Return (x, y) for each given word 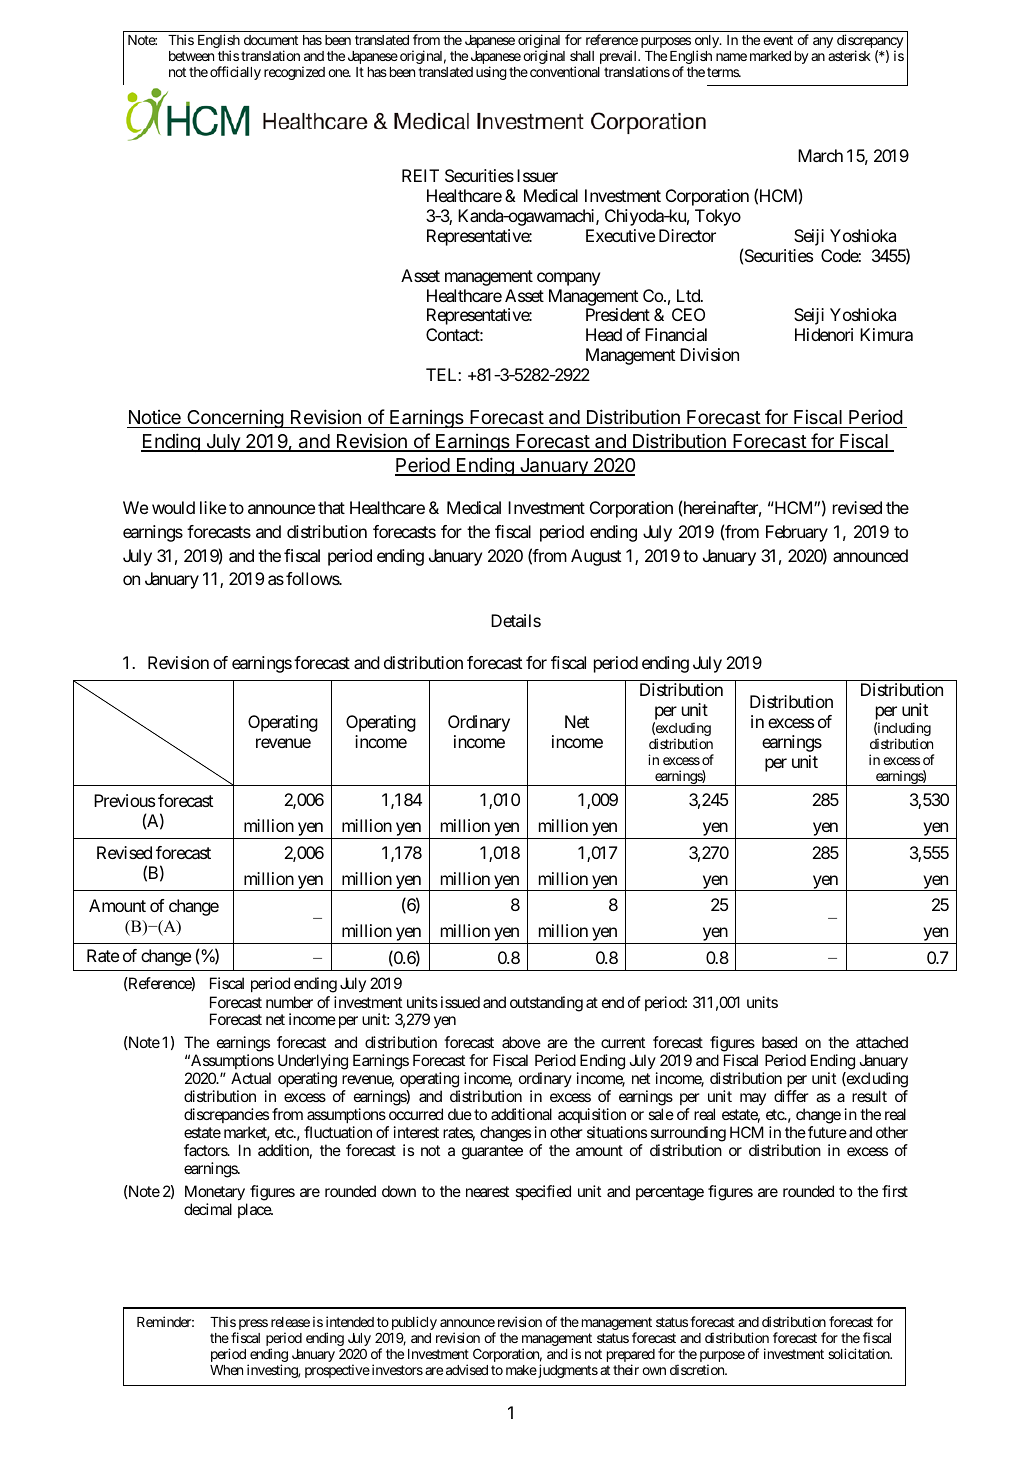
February (797, 533)
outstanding (546, 1004)
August (596, 557)
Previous (124, 800)
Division (709, 354)
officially (235, 73)
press (252, 1326)
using (491, 73)
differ (791, 1096)
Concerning (235, 418)
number (289, 1002)
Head (604, 334)
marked (770, 56)
